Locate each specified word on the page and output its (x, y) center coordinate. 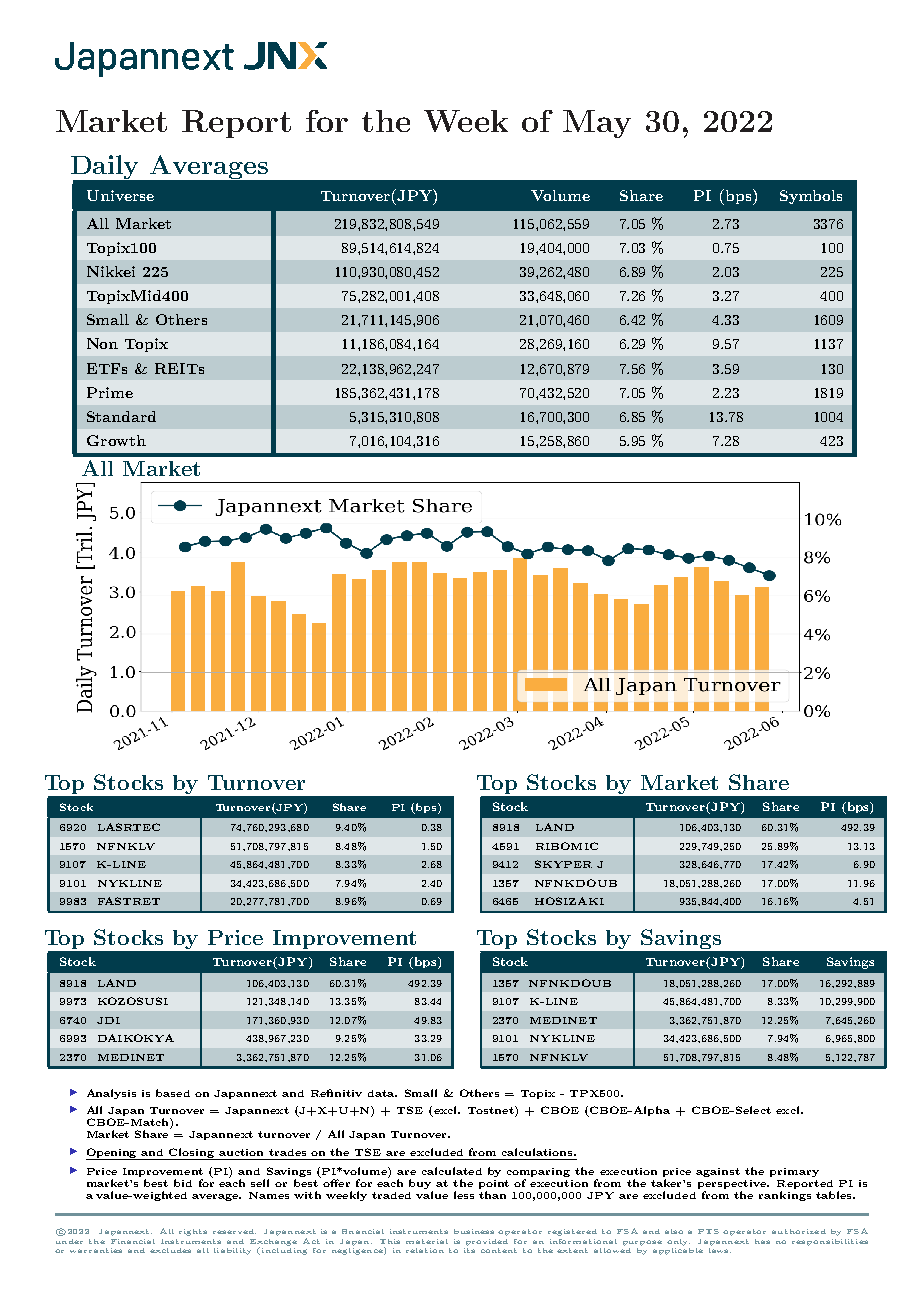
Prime (110, 392)
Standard (121, 416)
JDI (108, 1020)
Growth (116, 440)
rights (193, 1232)
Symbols (811, 197)
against (718, 1172)
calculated (452, 1171)
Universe (120, 195)
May (597, 124)
